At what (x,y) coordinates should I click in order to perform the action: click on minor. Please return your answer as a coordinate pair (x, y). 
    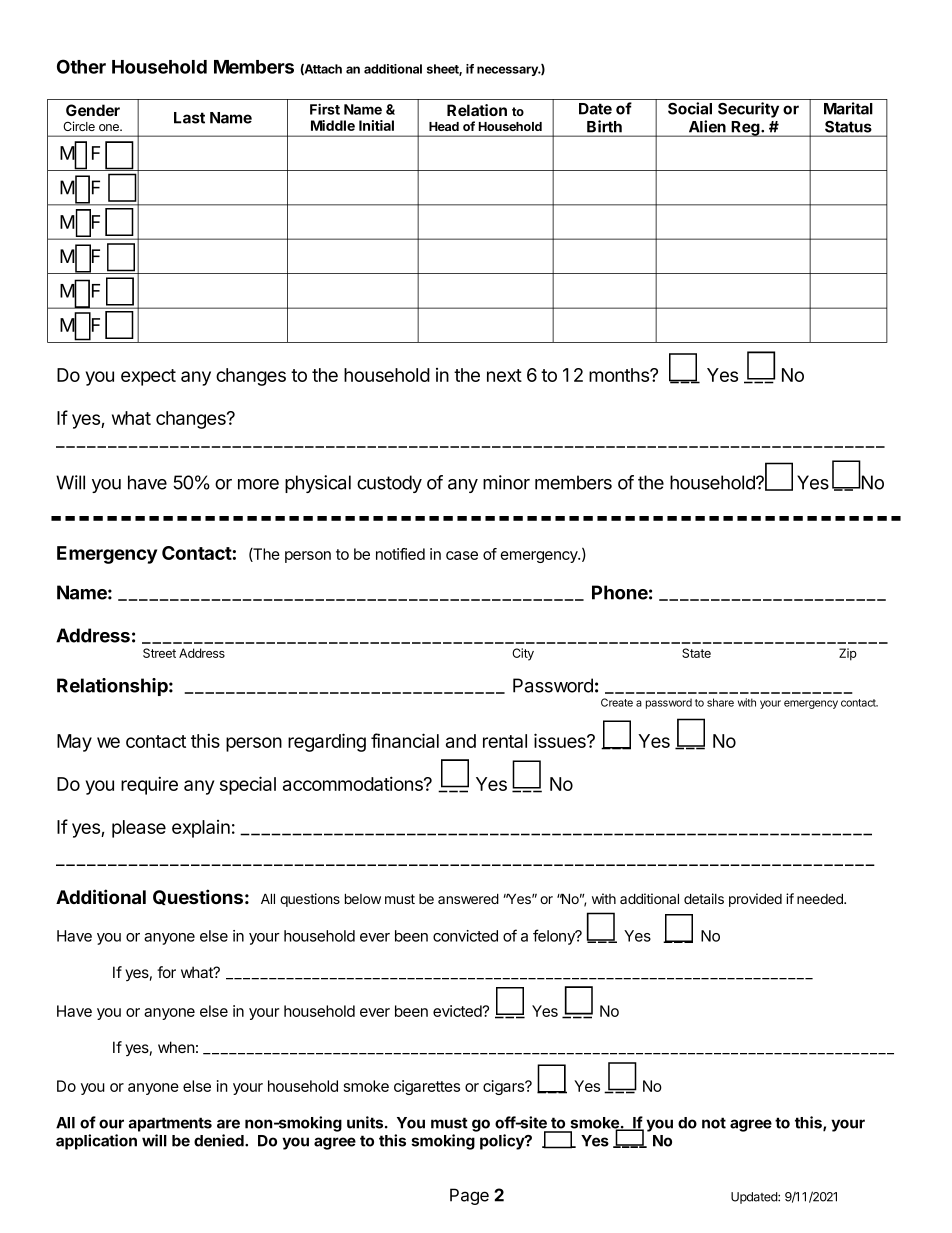
    Looking at the image, I should click on (506, 482).
